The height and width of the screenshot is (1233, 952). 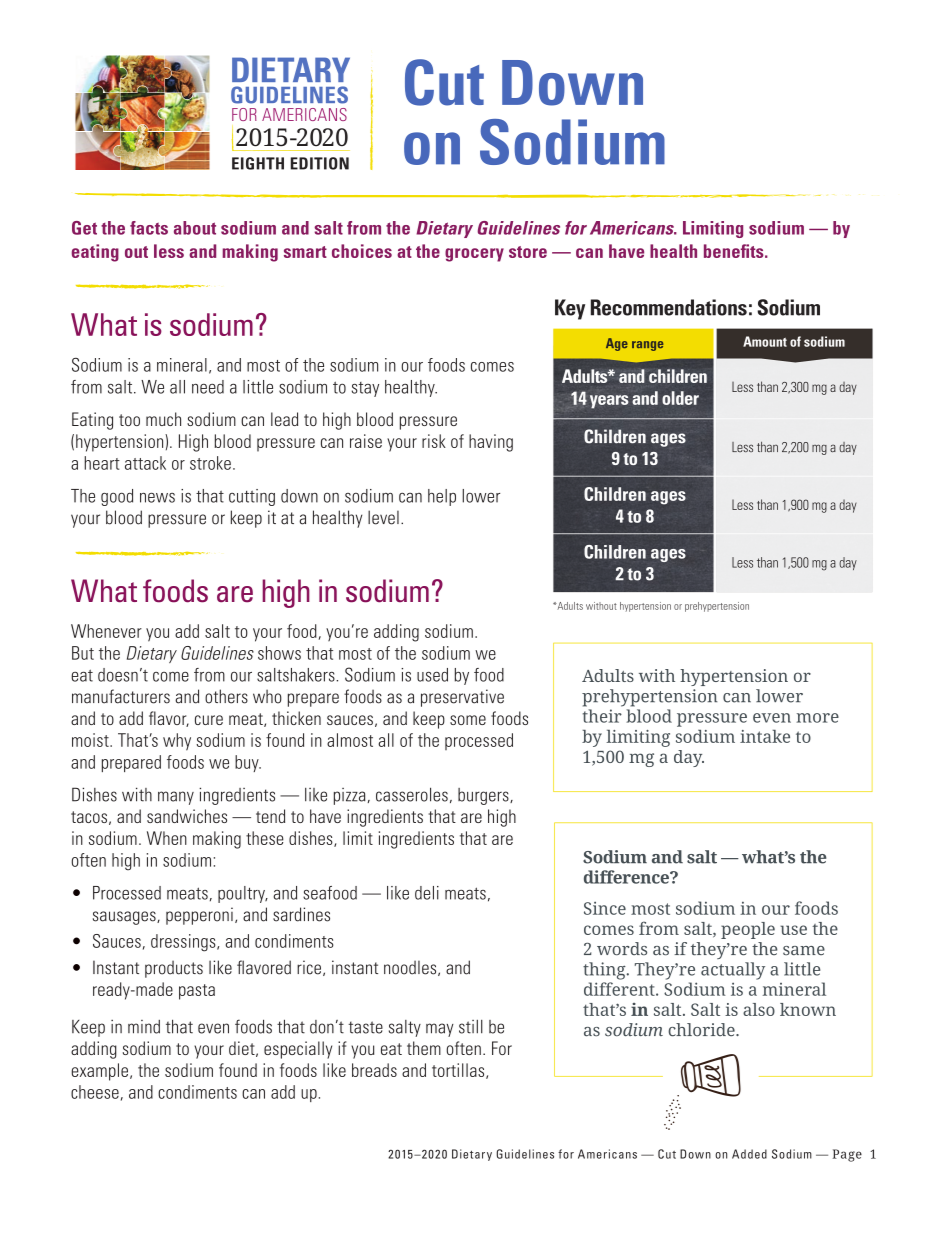 What do you see at coordinates (195, 228) in the screenshot?
I see `about` at bounding box center [195, 228].
